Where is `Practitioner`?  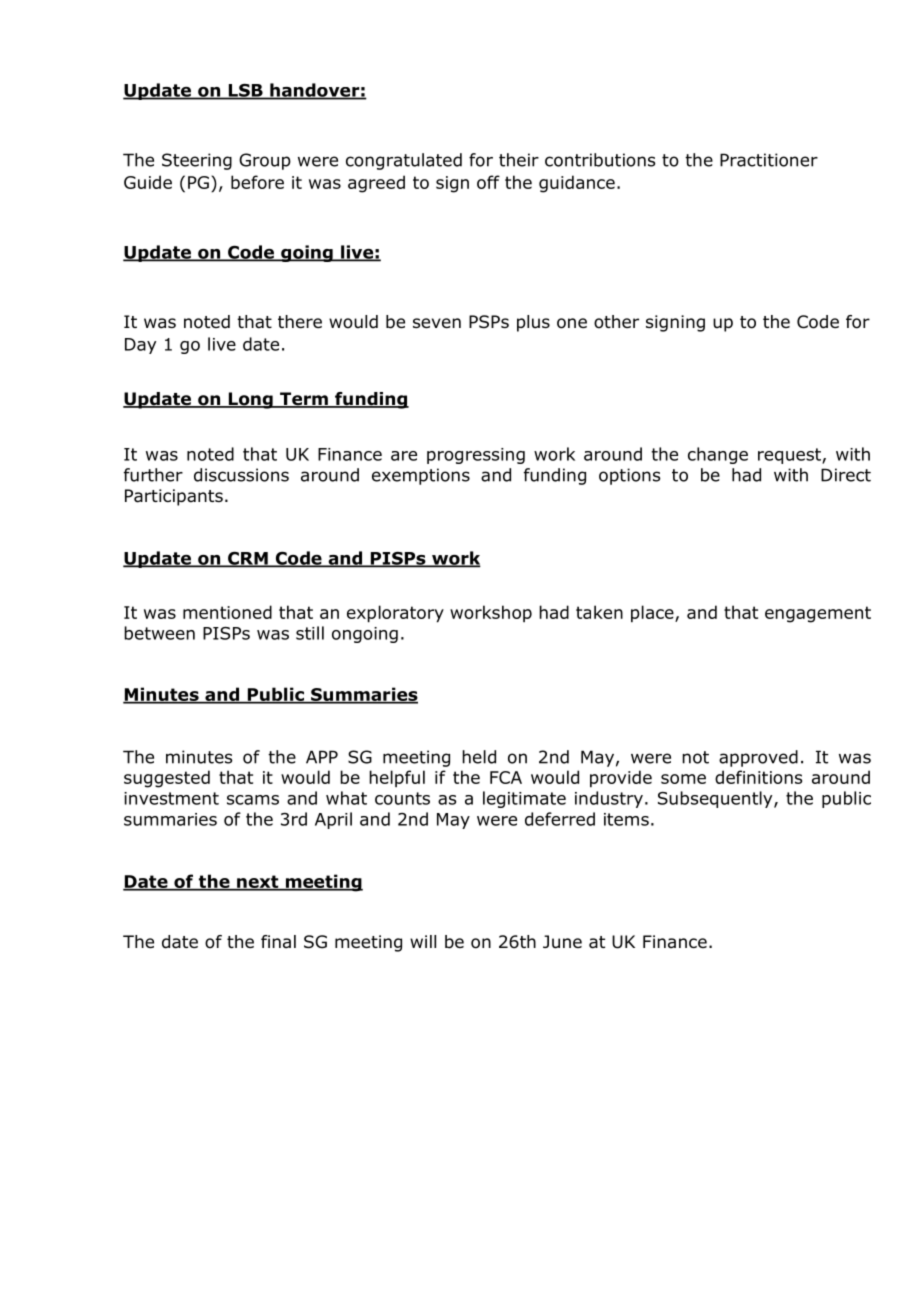
Practitioner is located at coordinates (769, 160).
